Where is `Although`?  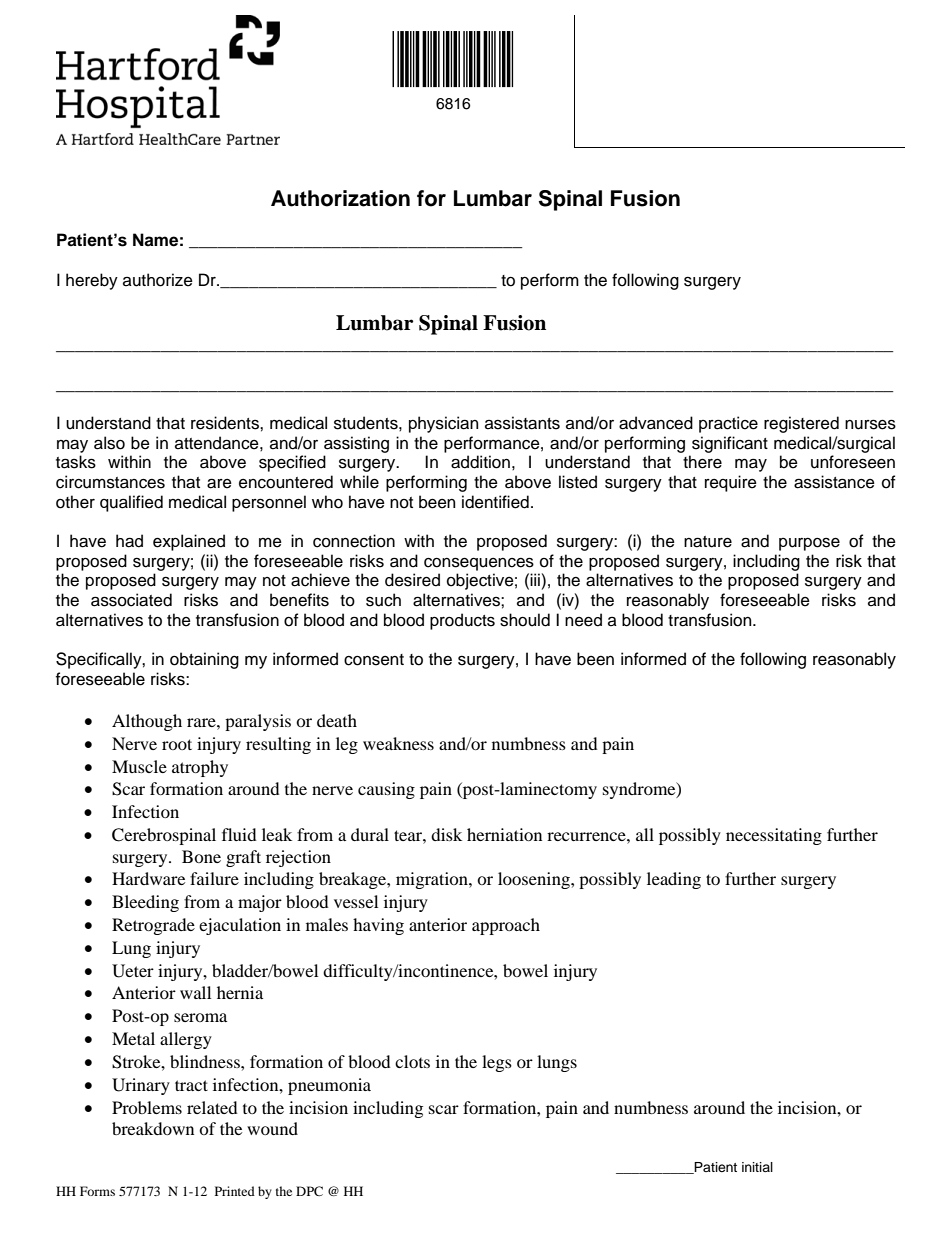
Although is located at coordinates (147, 722).
